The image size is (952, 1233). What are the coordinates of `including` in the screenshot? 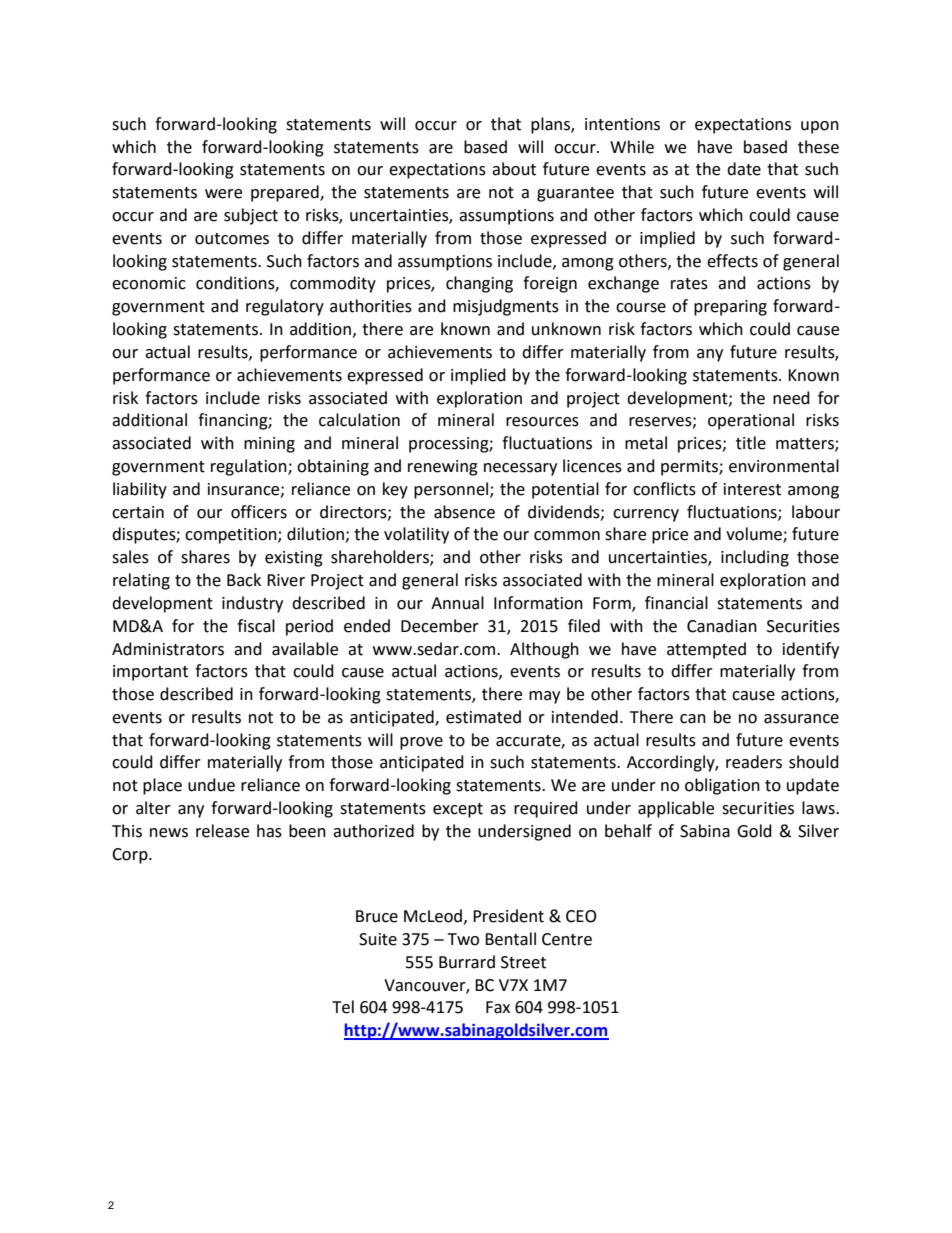 It's located at (755, 558).
